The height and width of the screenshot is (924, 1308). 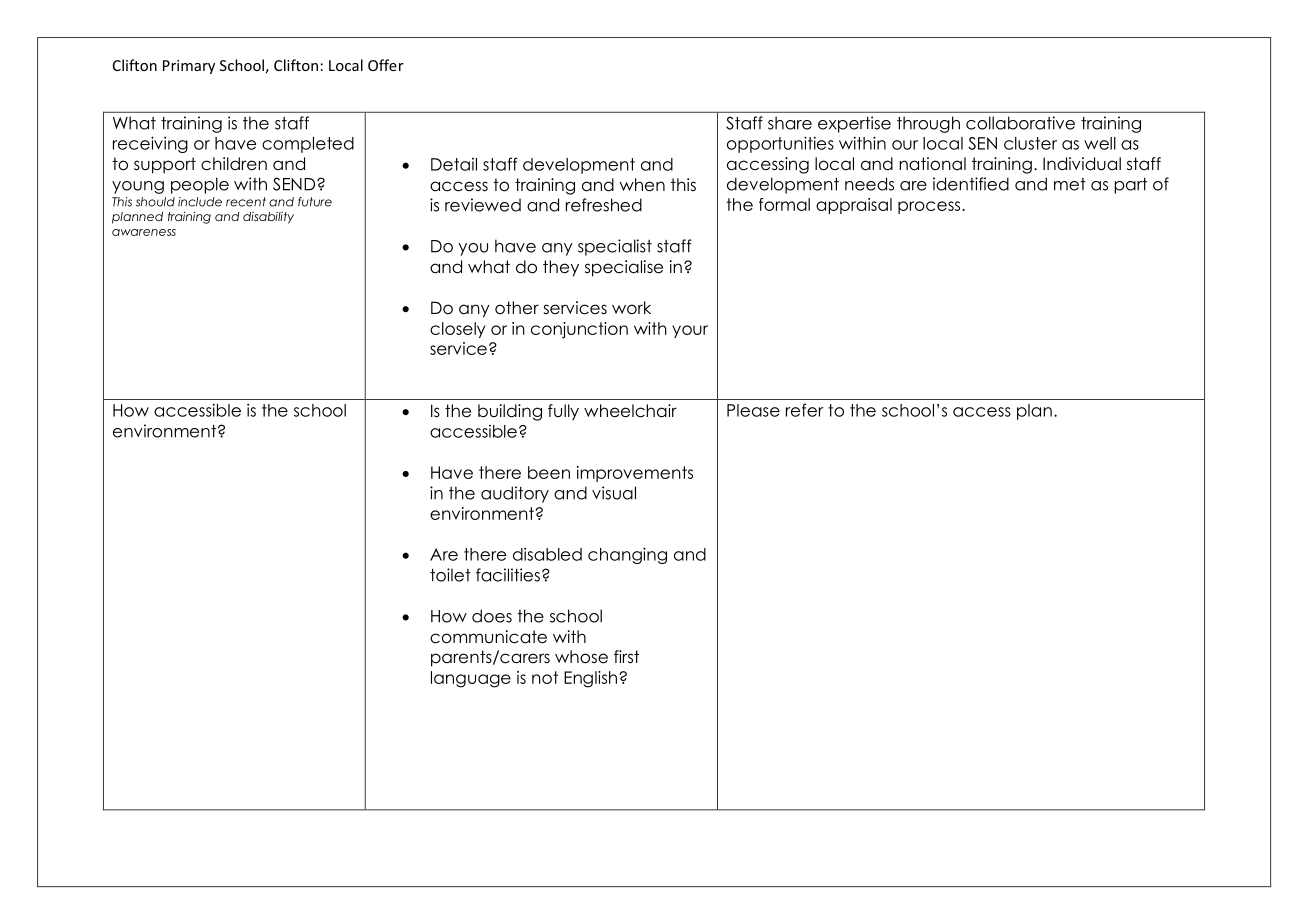 I want to click on language, so click(x=471, y=679).
